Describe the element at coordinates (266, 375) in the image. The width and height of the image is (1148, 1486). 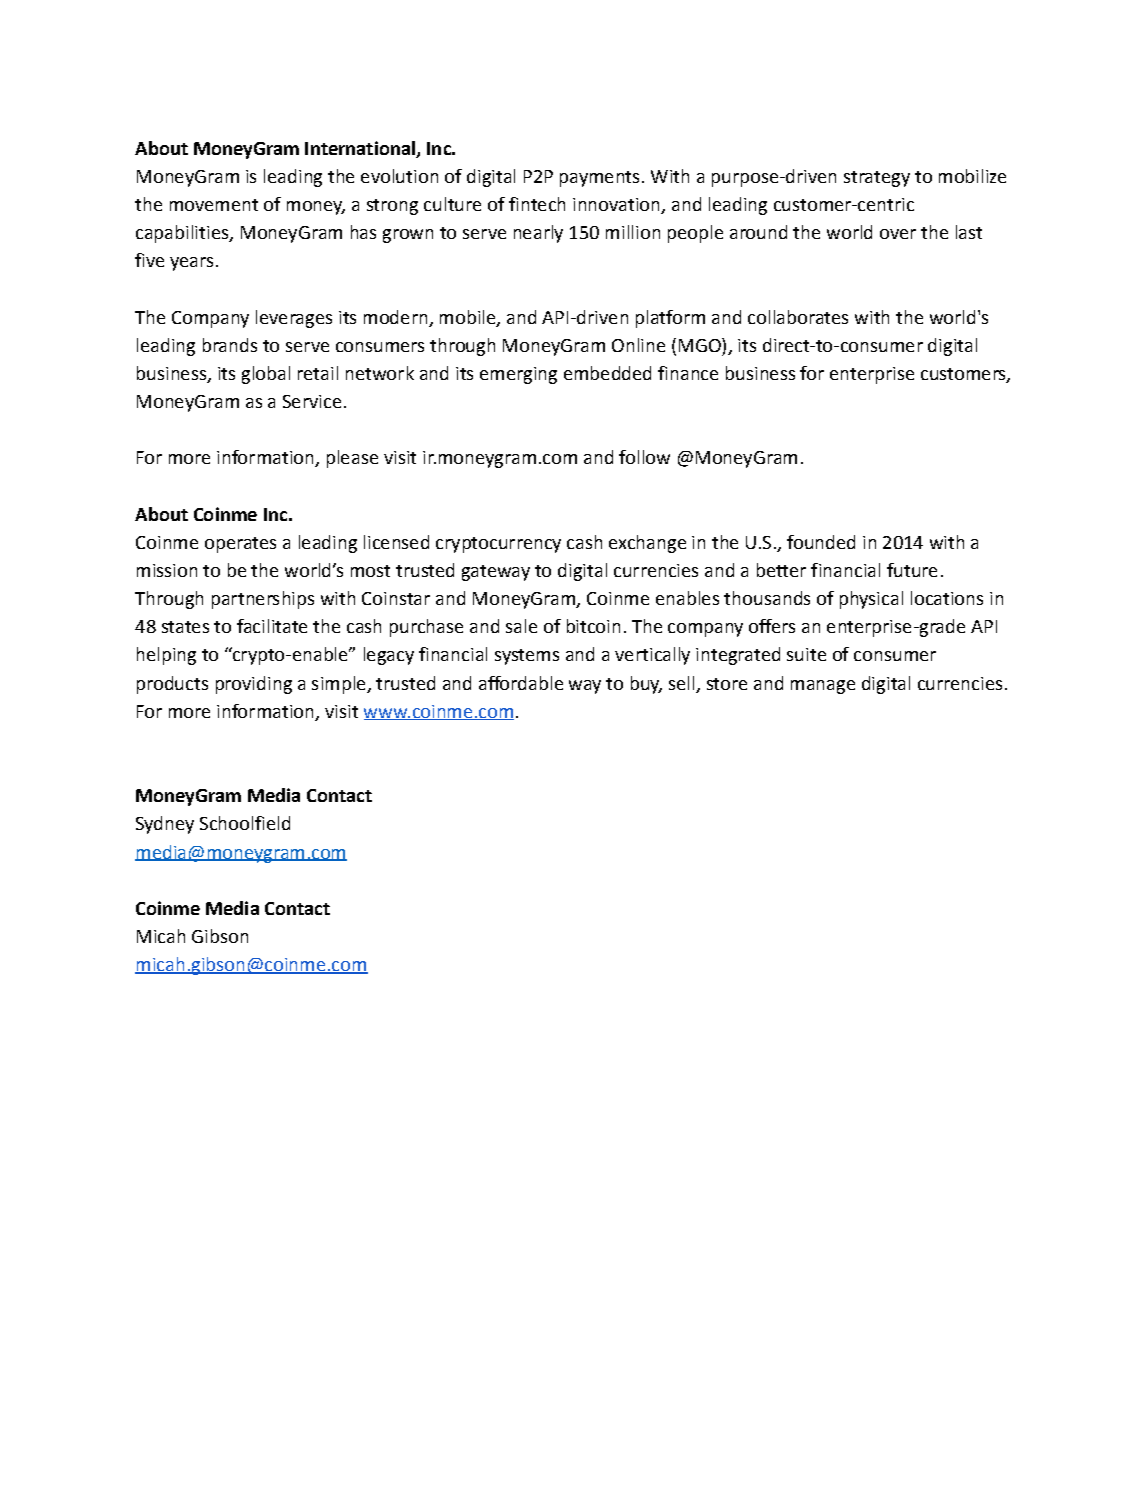
I see `global` at that location.
